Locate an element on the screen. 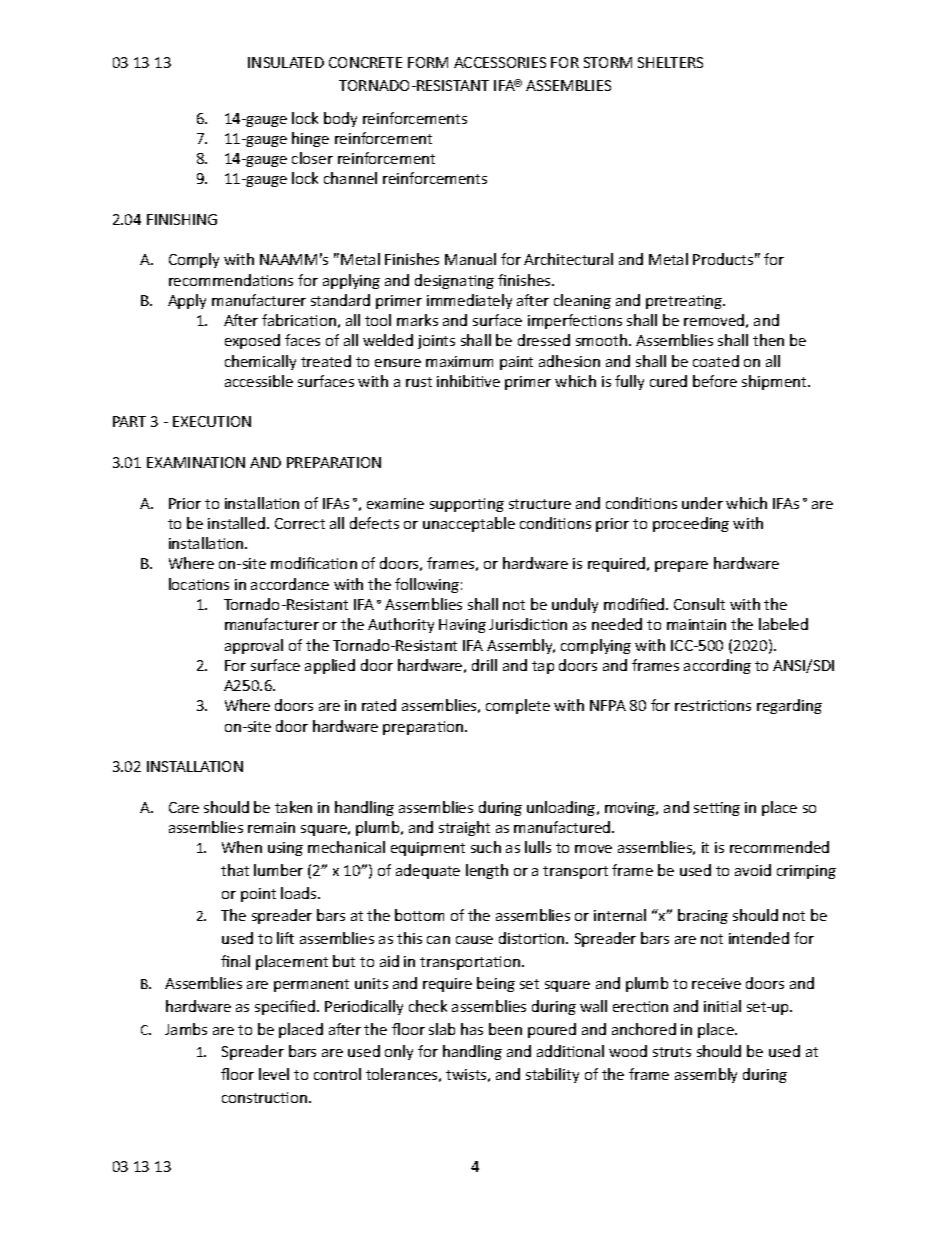 This screenshot has height=1233, width=952. coated is located at coordinates (716, 361).
